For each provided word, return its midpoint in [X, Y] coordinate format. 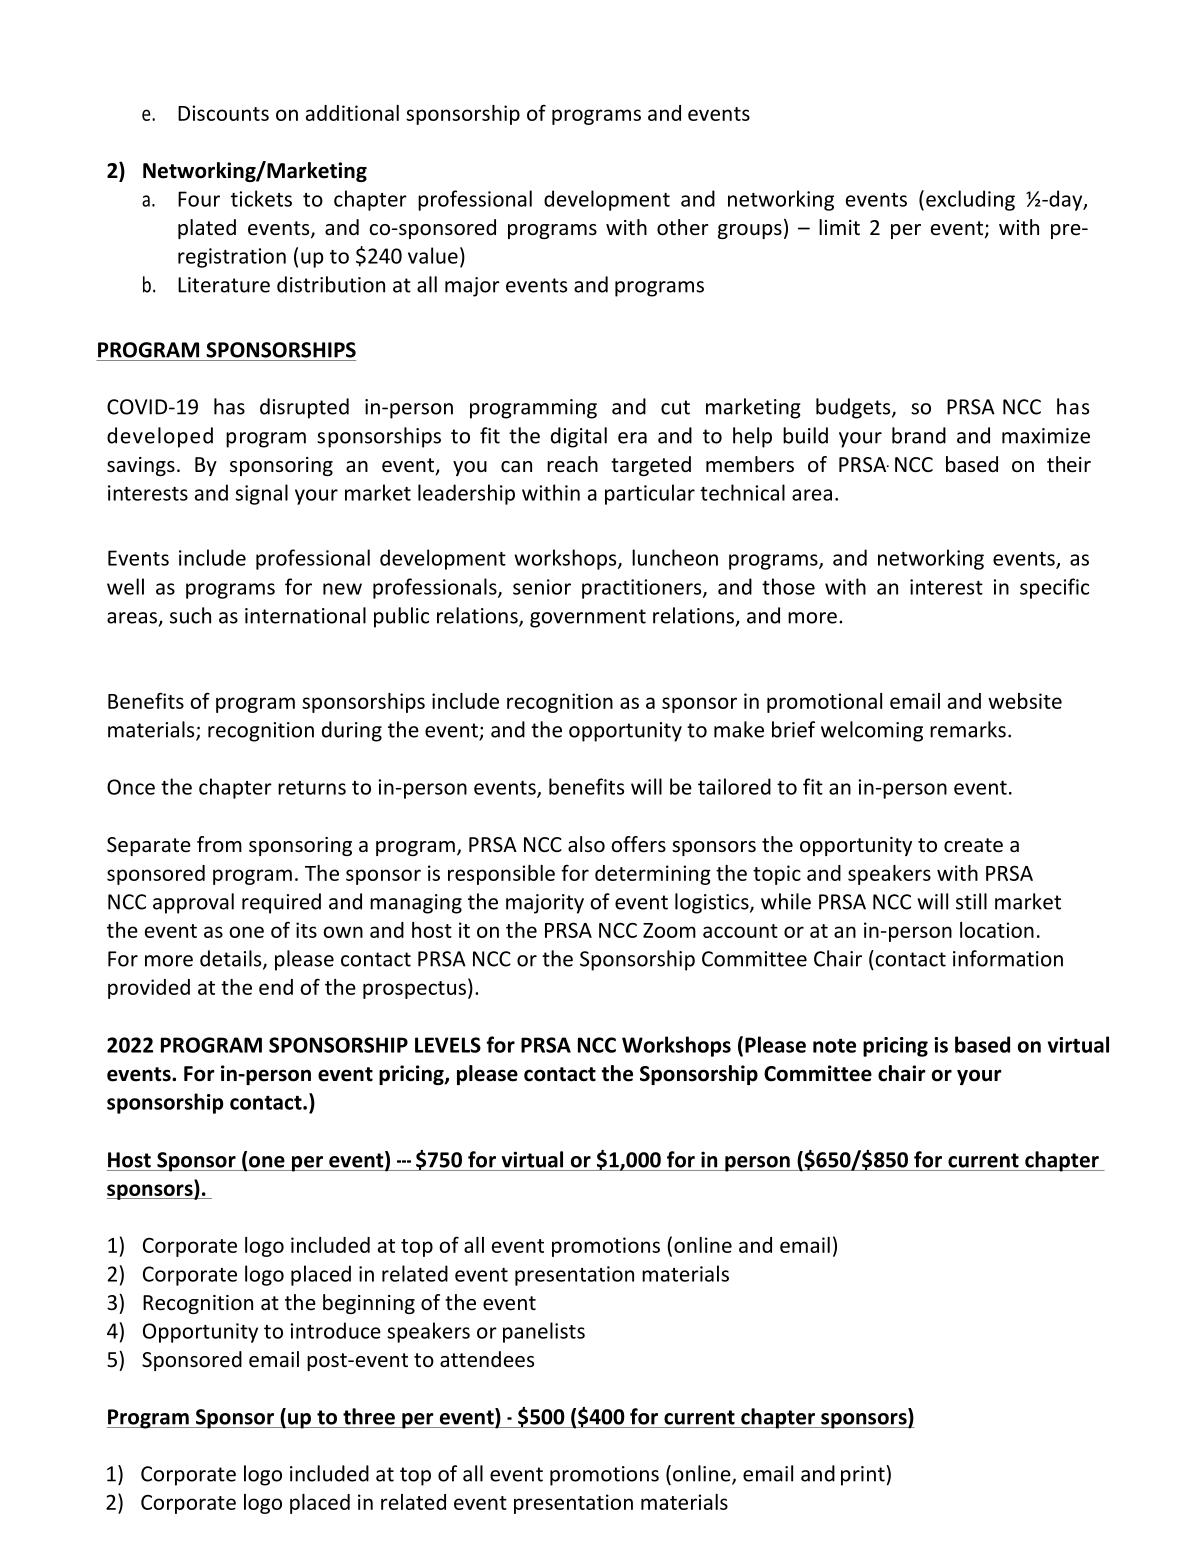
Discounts [223, 113]
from [219, 844]
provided [149, 989]
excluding [970, 200]
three [369, 1416]
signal [261, 494]
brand [919, 435]
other [683, 227]
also [586, 844]
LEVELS [448, 1045]
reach [572, 464]
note [834, 1045]
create [973, 845]
